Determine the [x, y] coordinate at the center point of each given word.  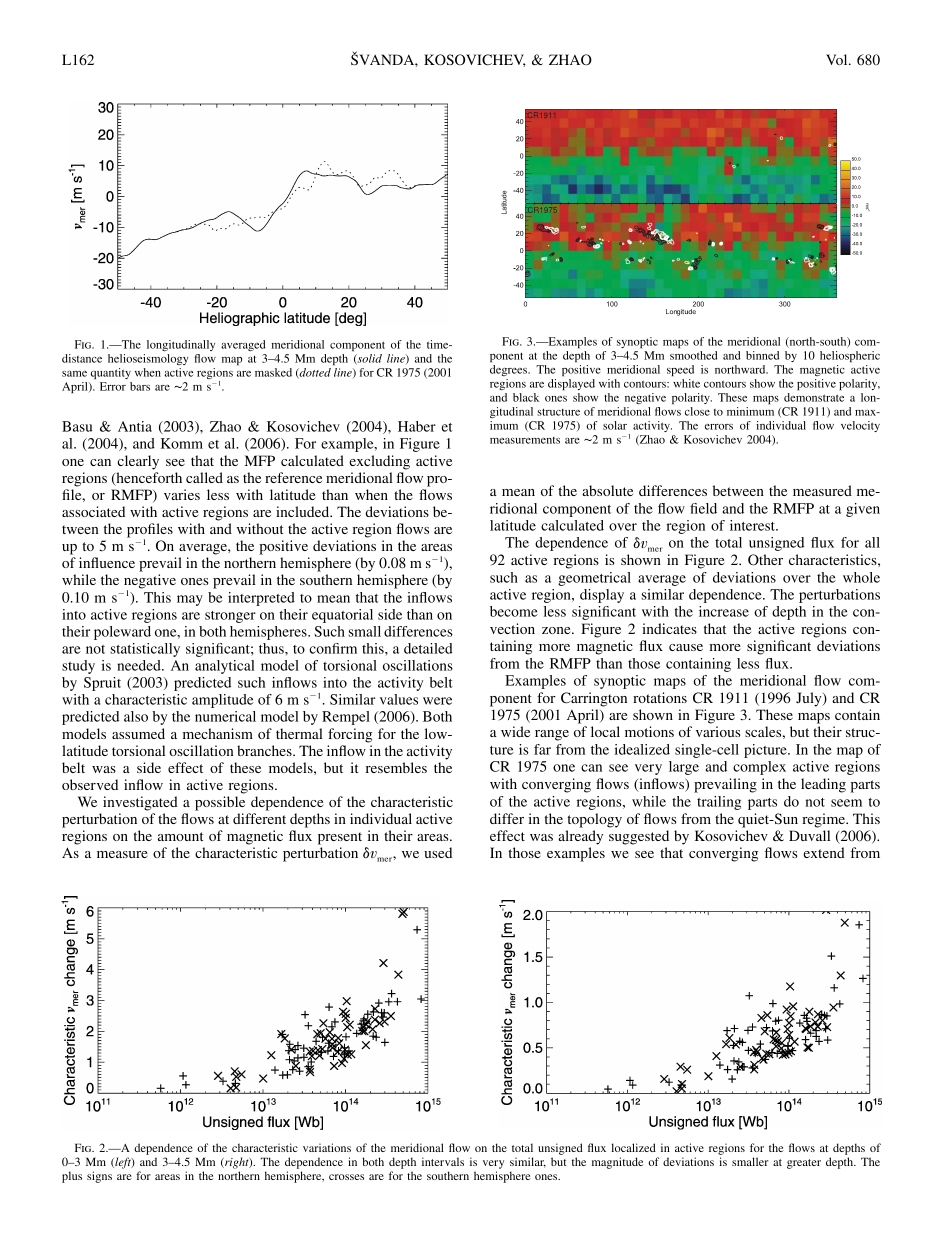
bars [140, 386]
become [514, 611]
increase [724, 611]
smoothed [693, 355]
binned [762, 355]
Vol [838, 59]
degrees [510, 370]
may [190, 600]
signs [99, 1177]
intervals [443, 1161]
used [438, 852]
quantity [111, 373]
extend [824, 852]
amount [181, 836]
